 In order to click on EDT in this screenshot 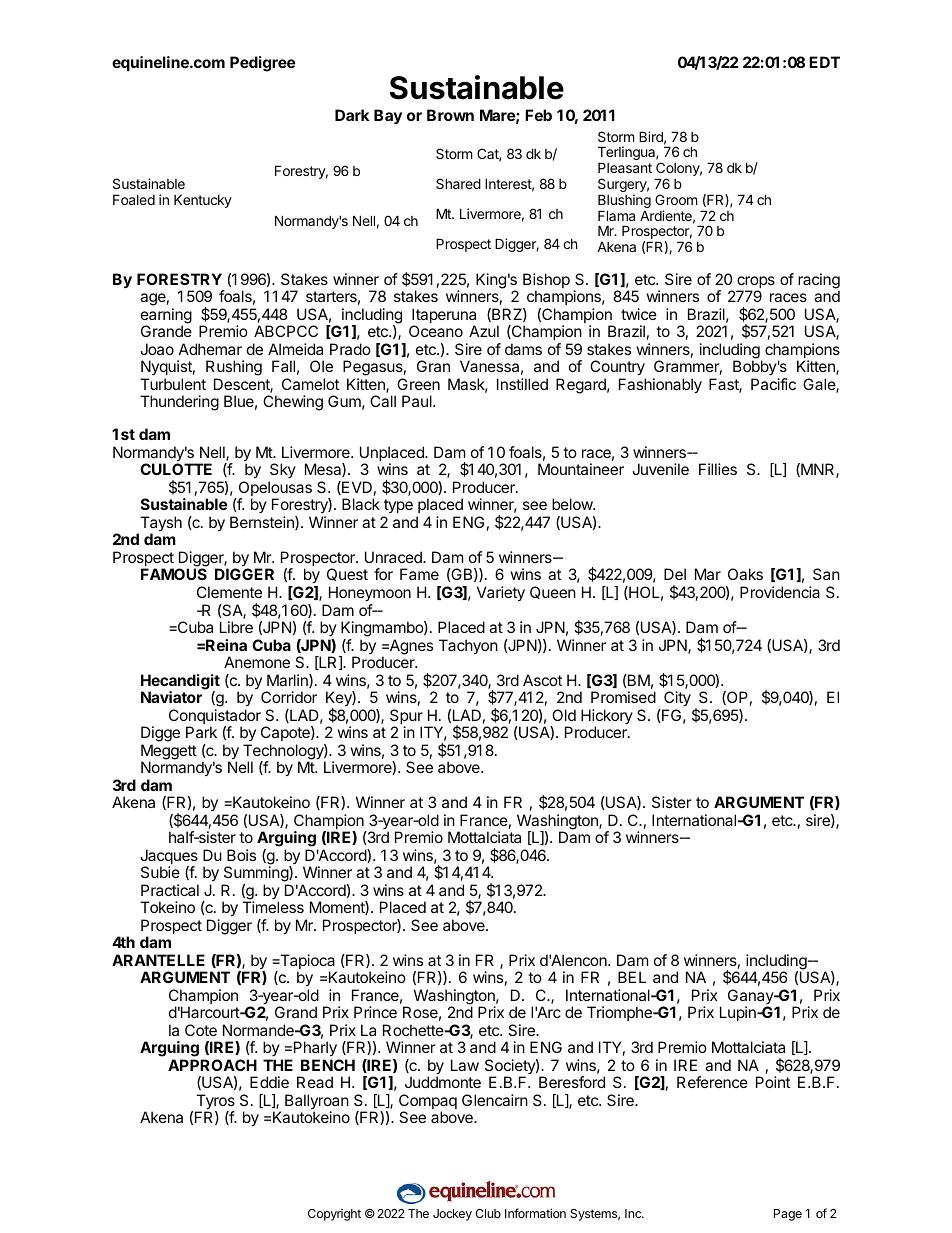, I will do `click(824, 62)`.
